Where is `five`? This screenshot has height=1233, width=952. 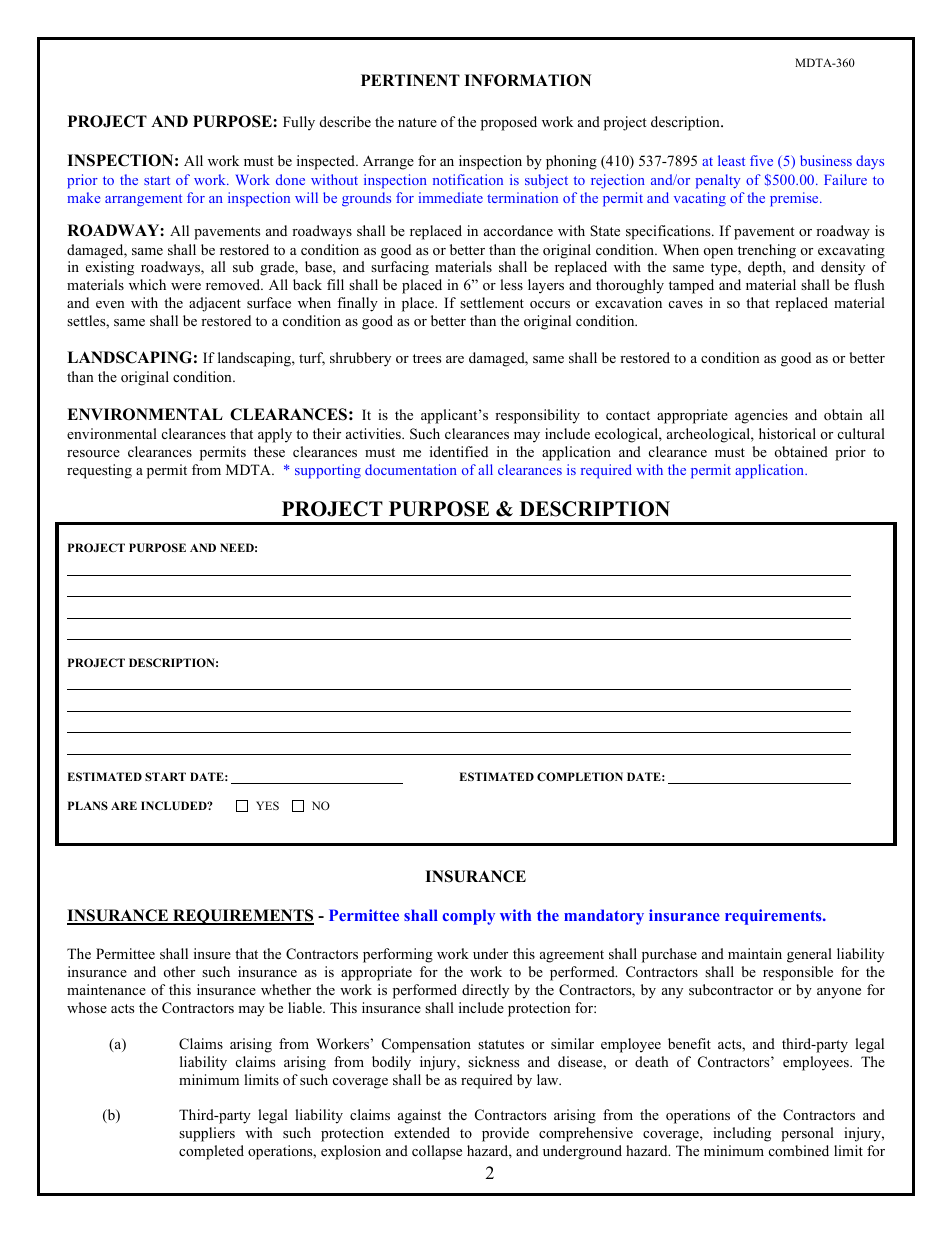
five is located at coordinates (761, 160).
